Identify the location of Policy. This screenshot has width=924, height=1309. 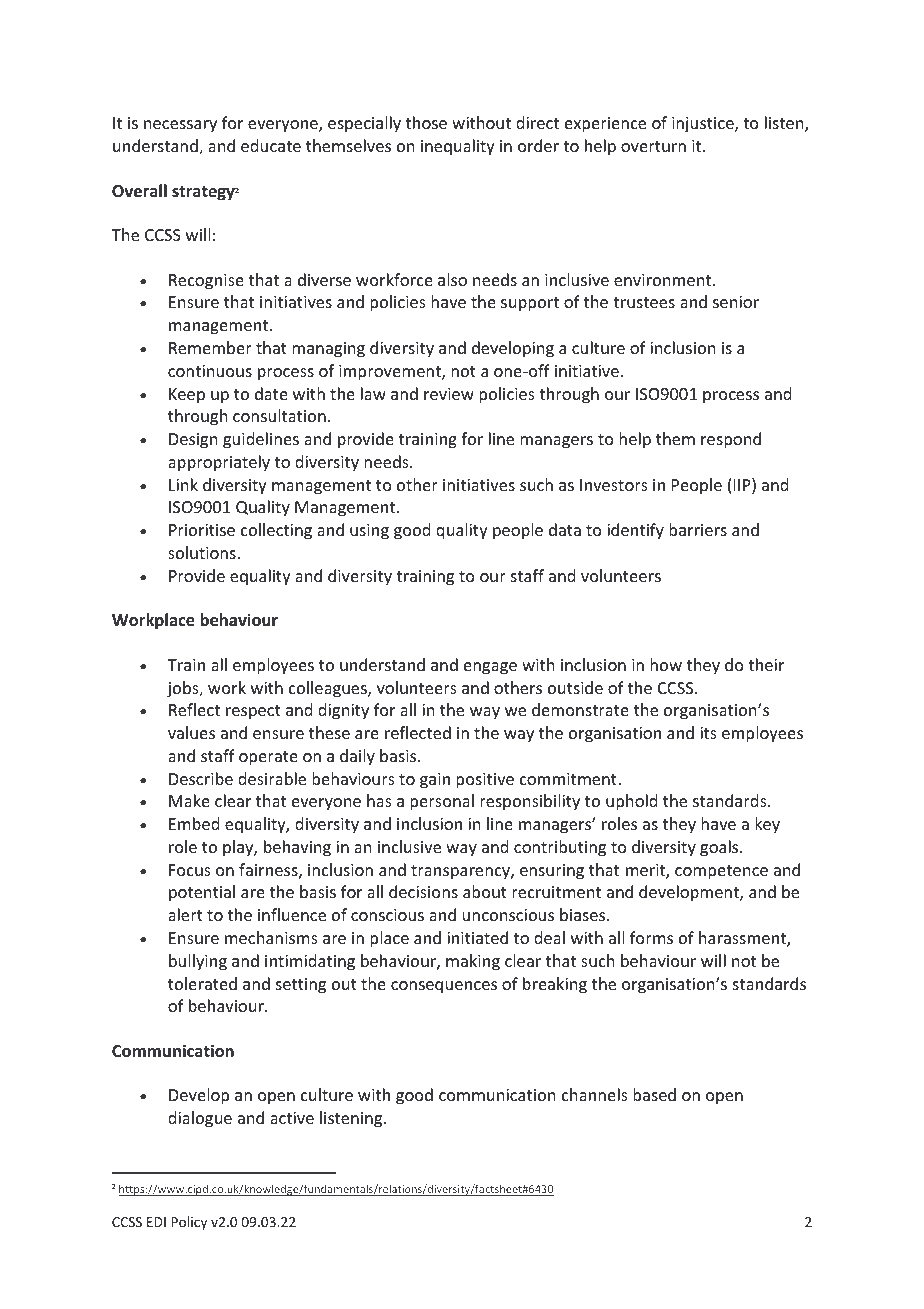
(189, 1223).
